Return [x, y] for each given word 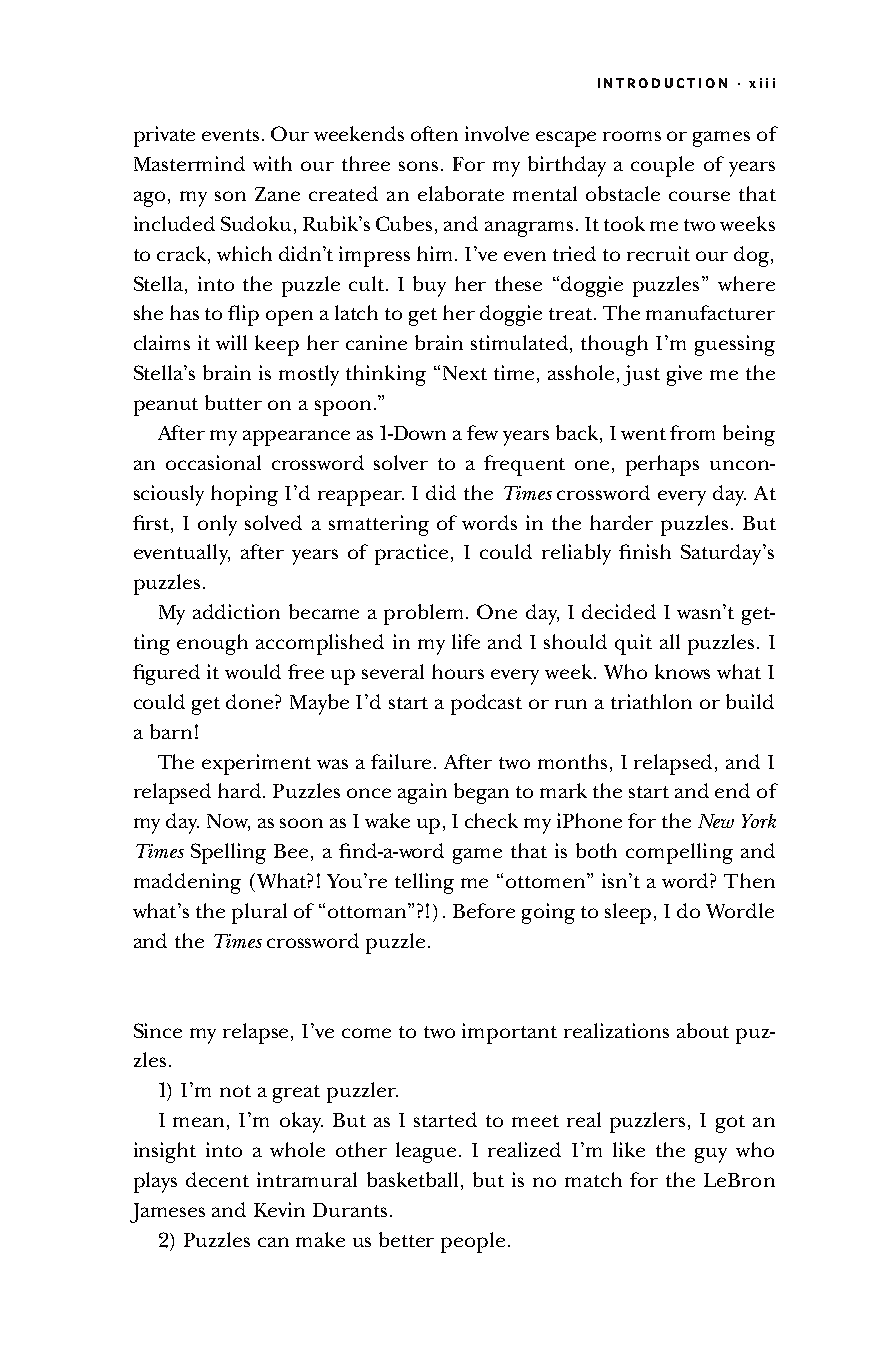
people [473, 1242]
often [434, 133]
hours [458, 671]
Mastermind [189, 163]
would [253, 671]
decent [217, 1179]
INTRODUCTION [662, 83]
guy [711, 1155]
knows [682, 671]
